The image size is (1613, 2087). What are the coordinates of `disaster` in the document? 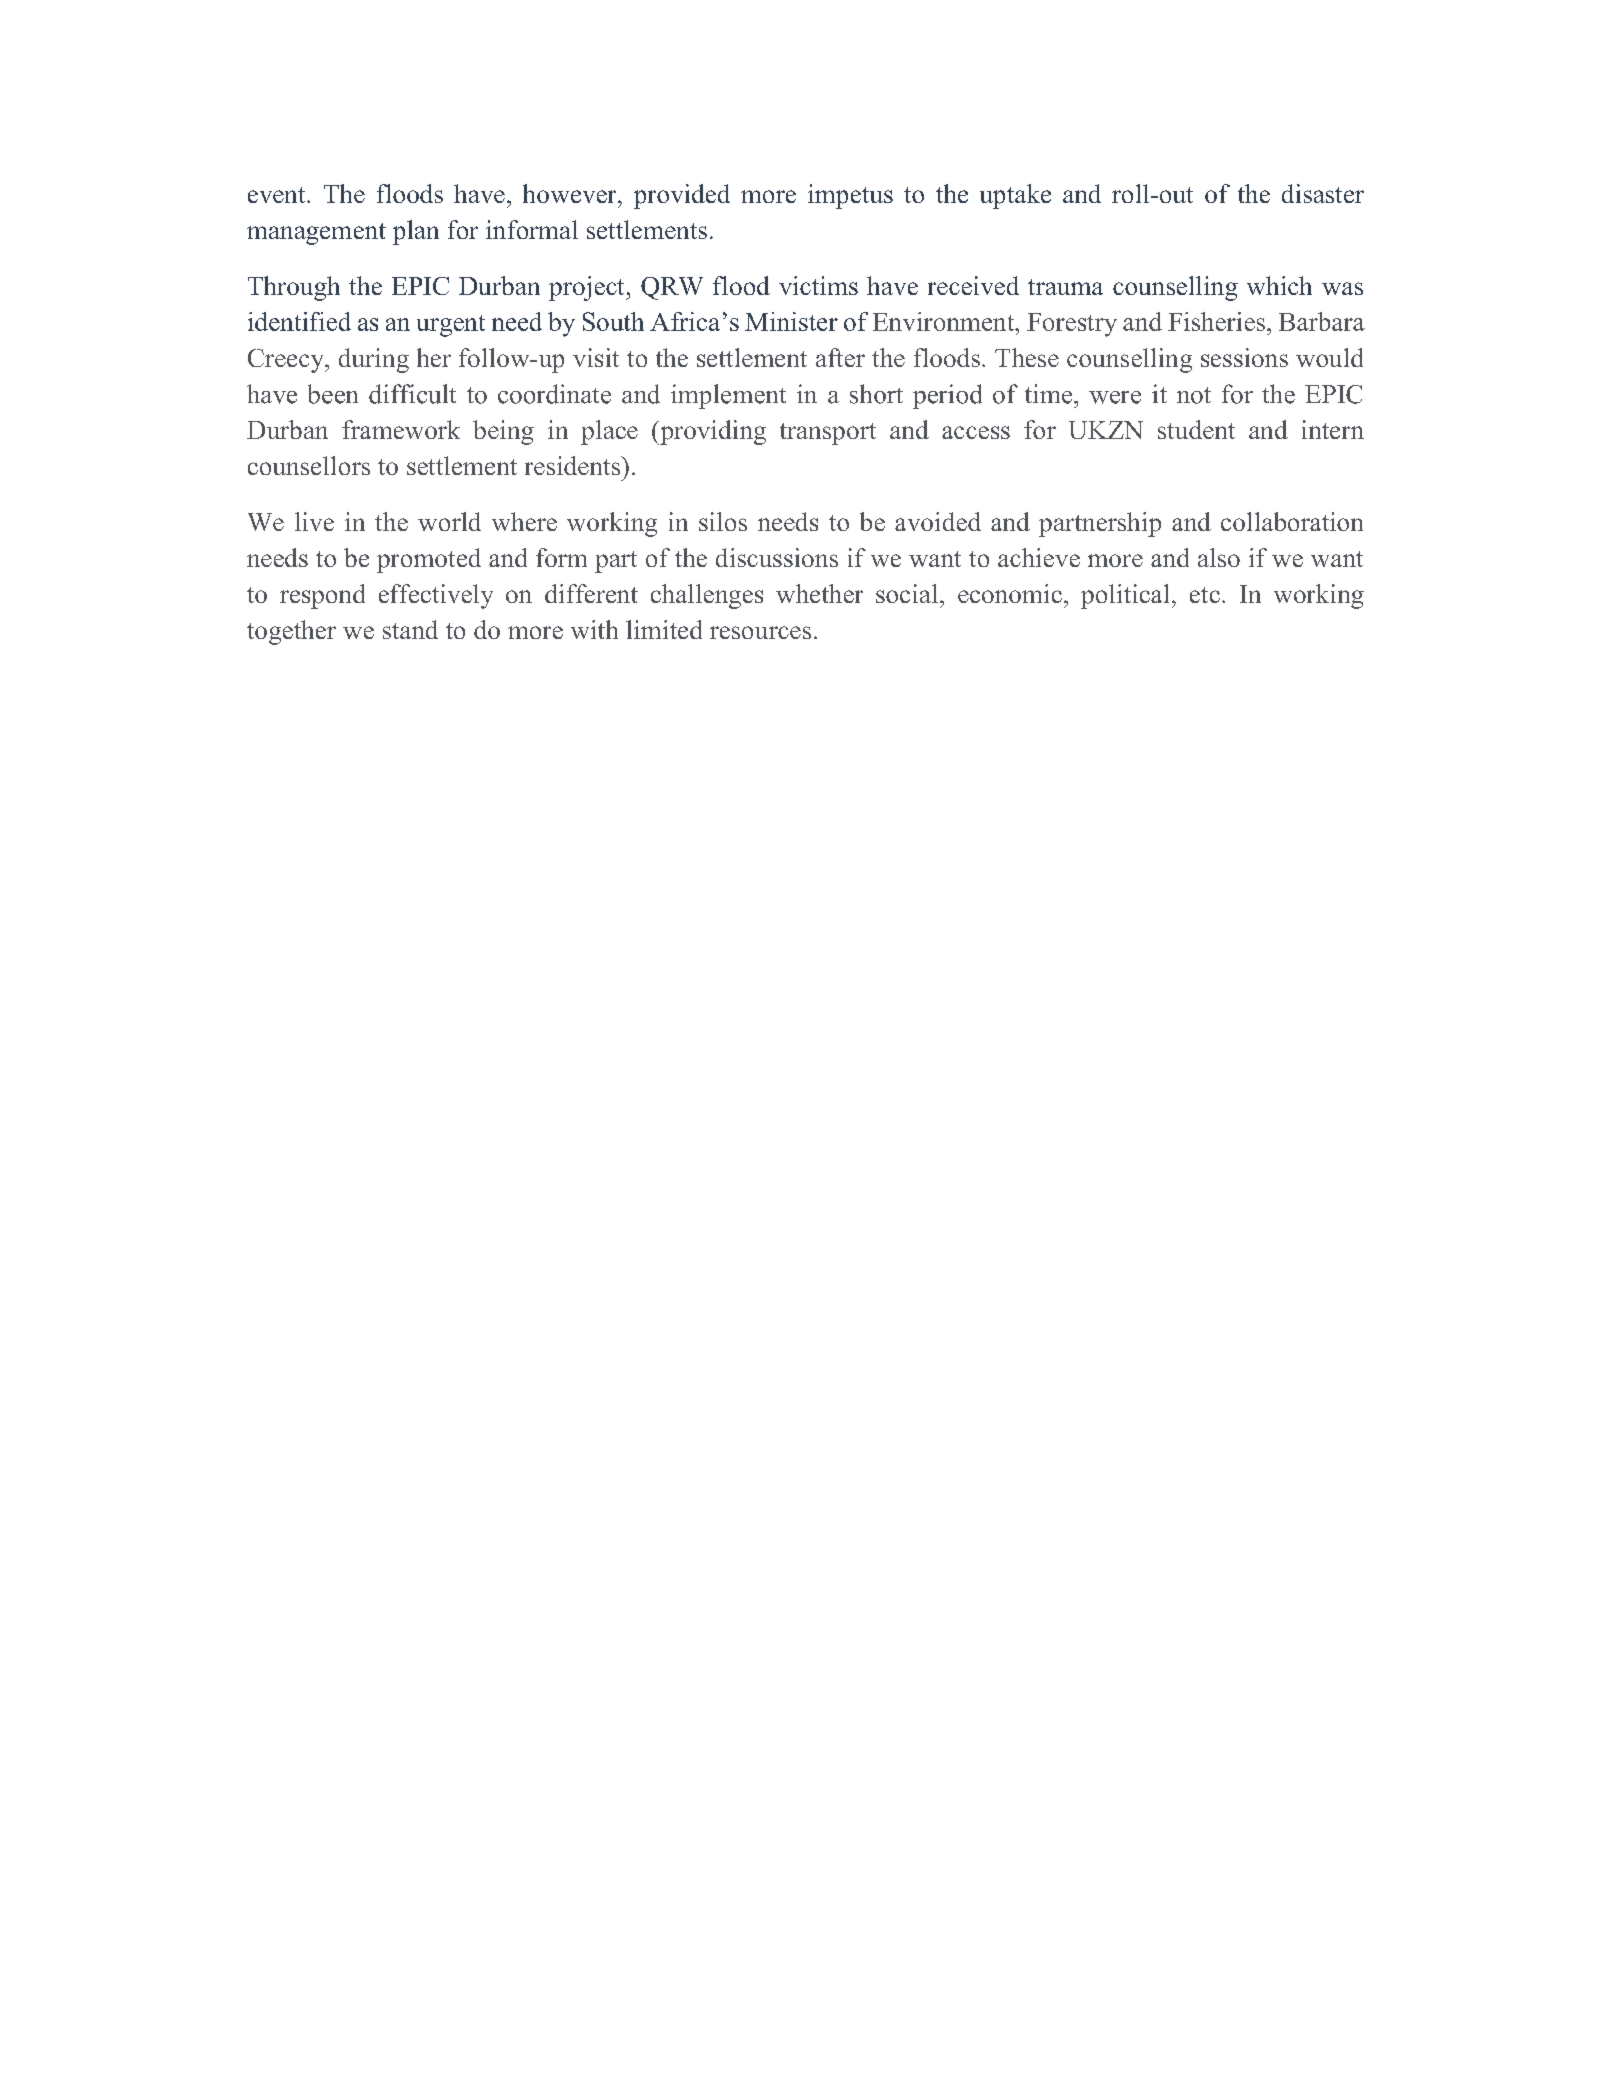 It's located at (1323, 193).
